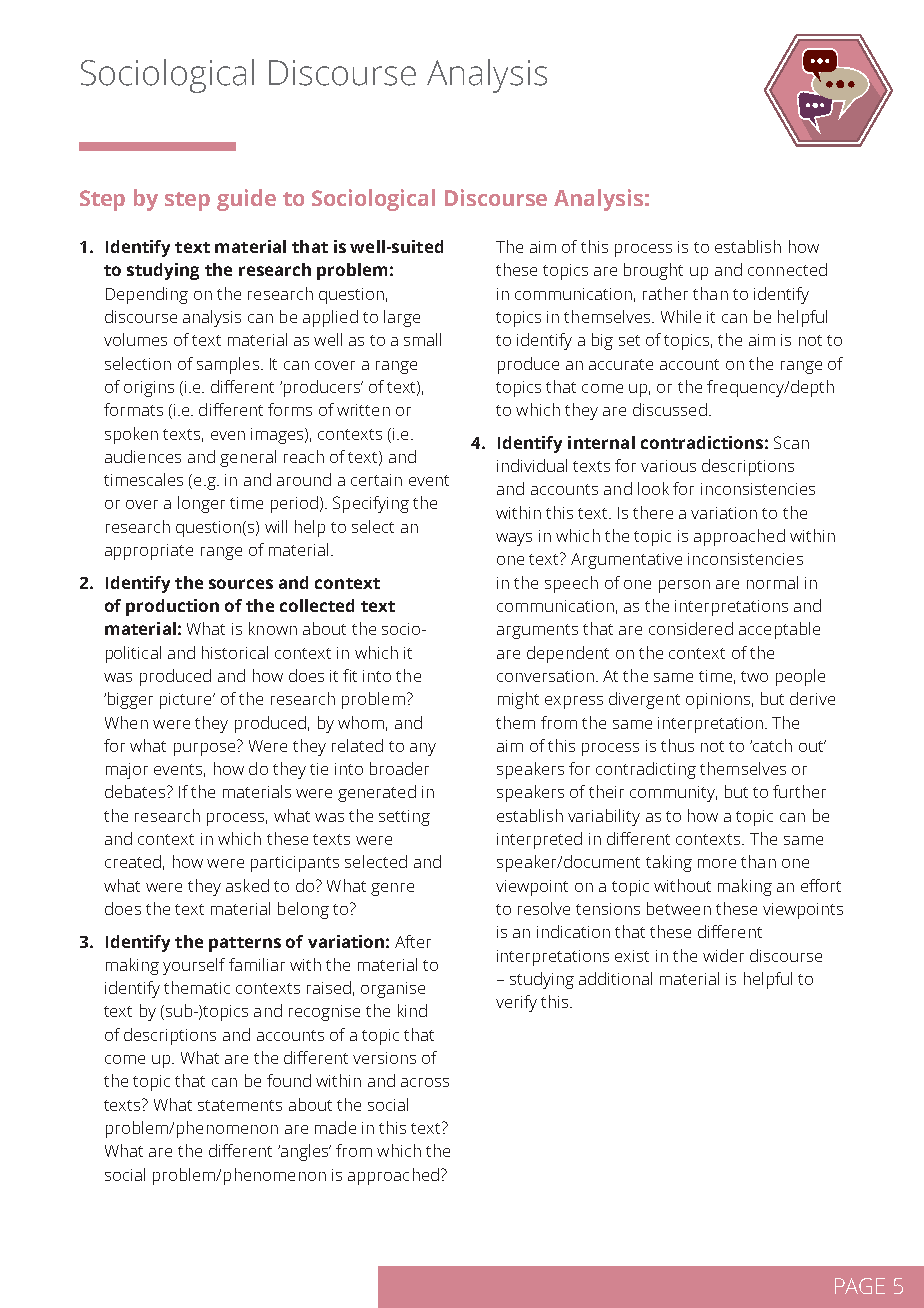 The width and height of the document is (924, 1308). Describe the element at coordinates (304, 1152) in the document. I see `angles` at that location.
